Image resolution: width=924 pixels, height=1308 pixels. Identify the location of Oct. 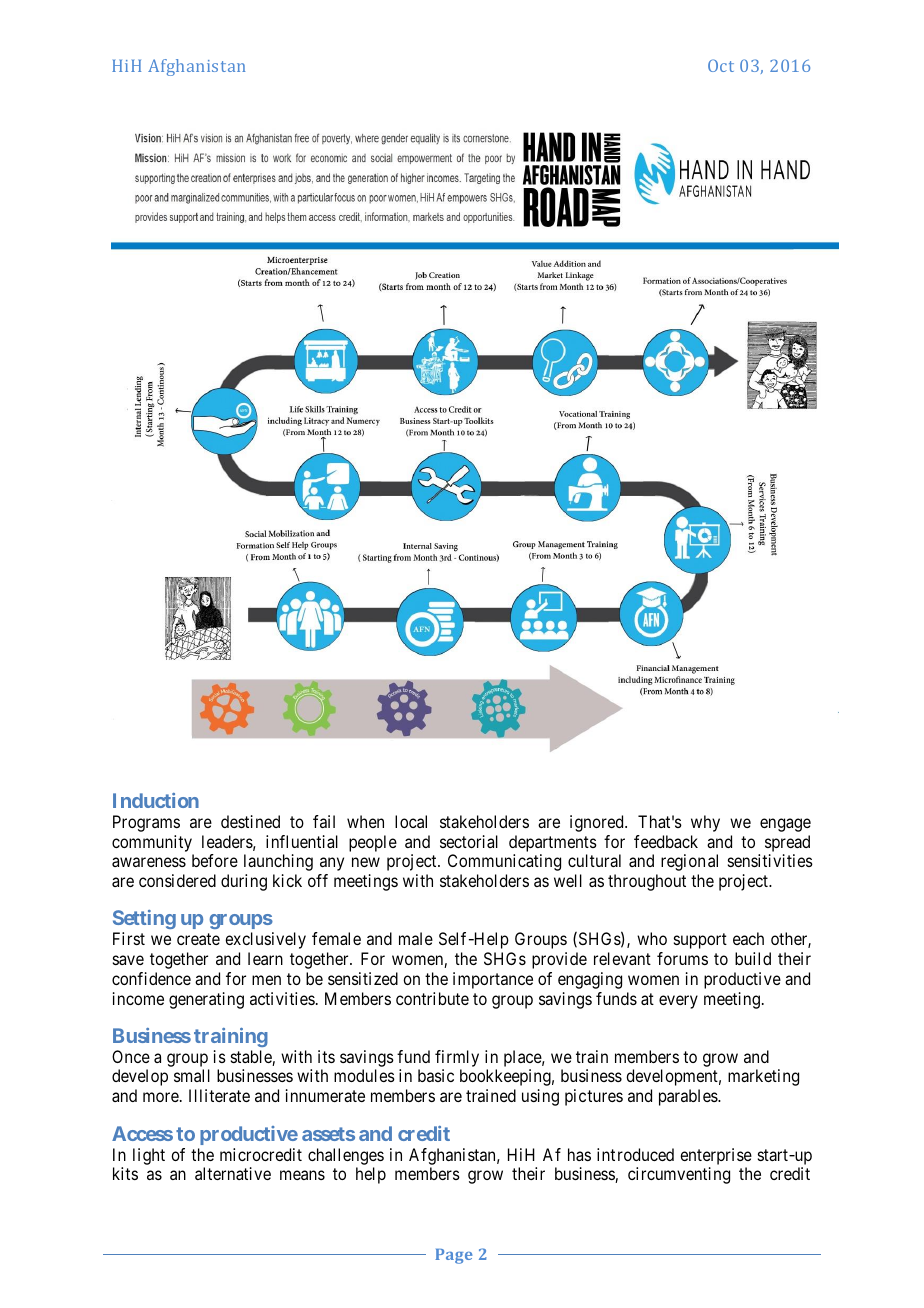
(721, 65).
